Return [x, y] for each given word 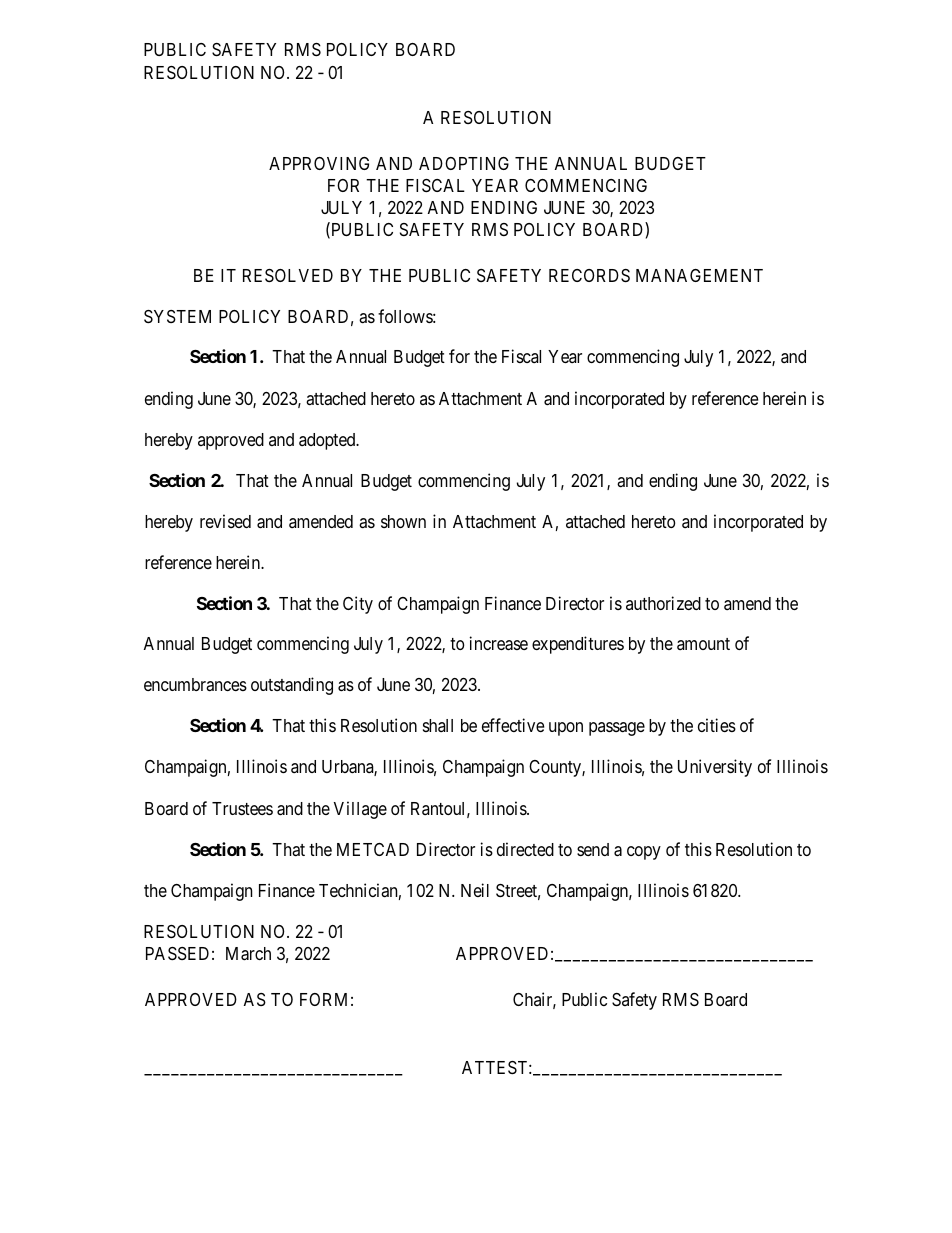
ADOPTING [464, 163]
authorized [663, 603]
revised [225, 521]
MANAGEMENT [699, 275]
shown [403, 521]
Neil [475, 890]
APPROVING [319, 163]
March [248, 954]
